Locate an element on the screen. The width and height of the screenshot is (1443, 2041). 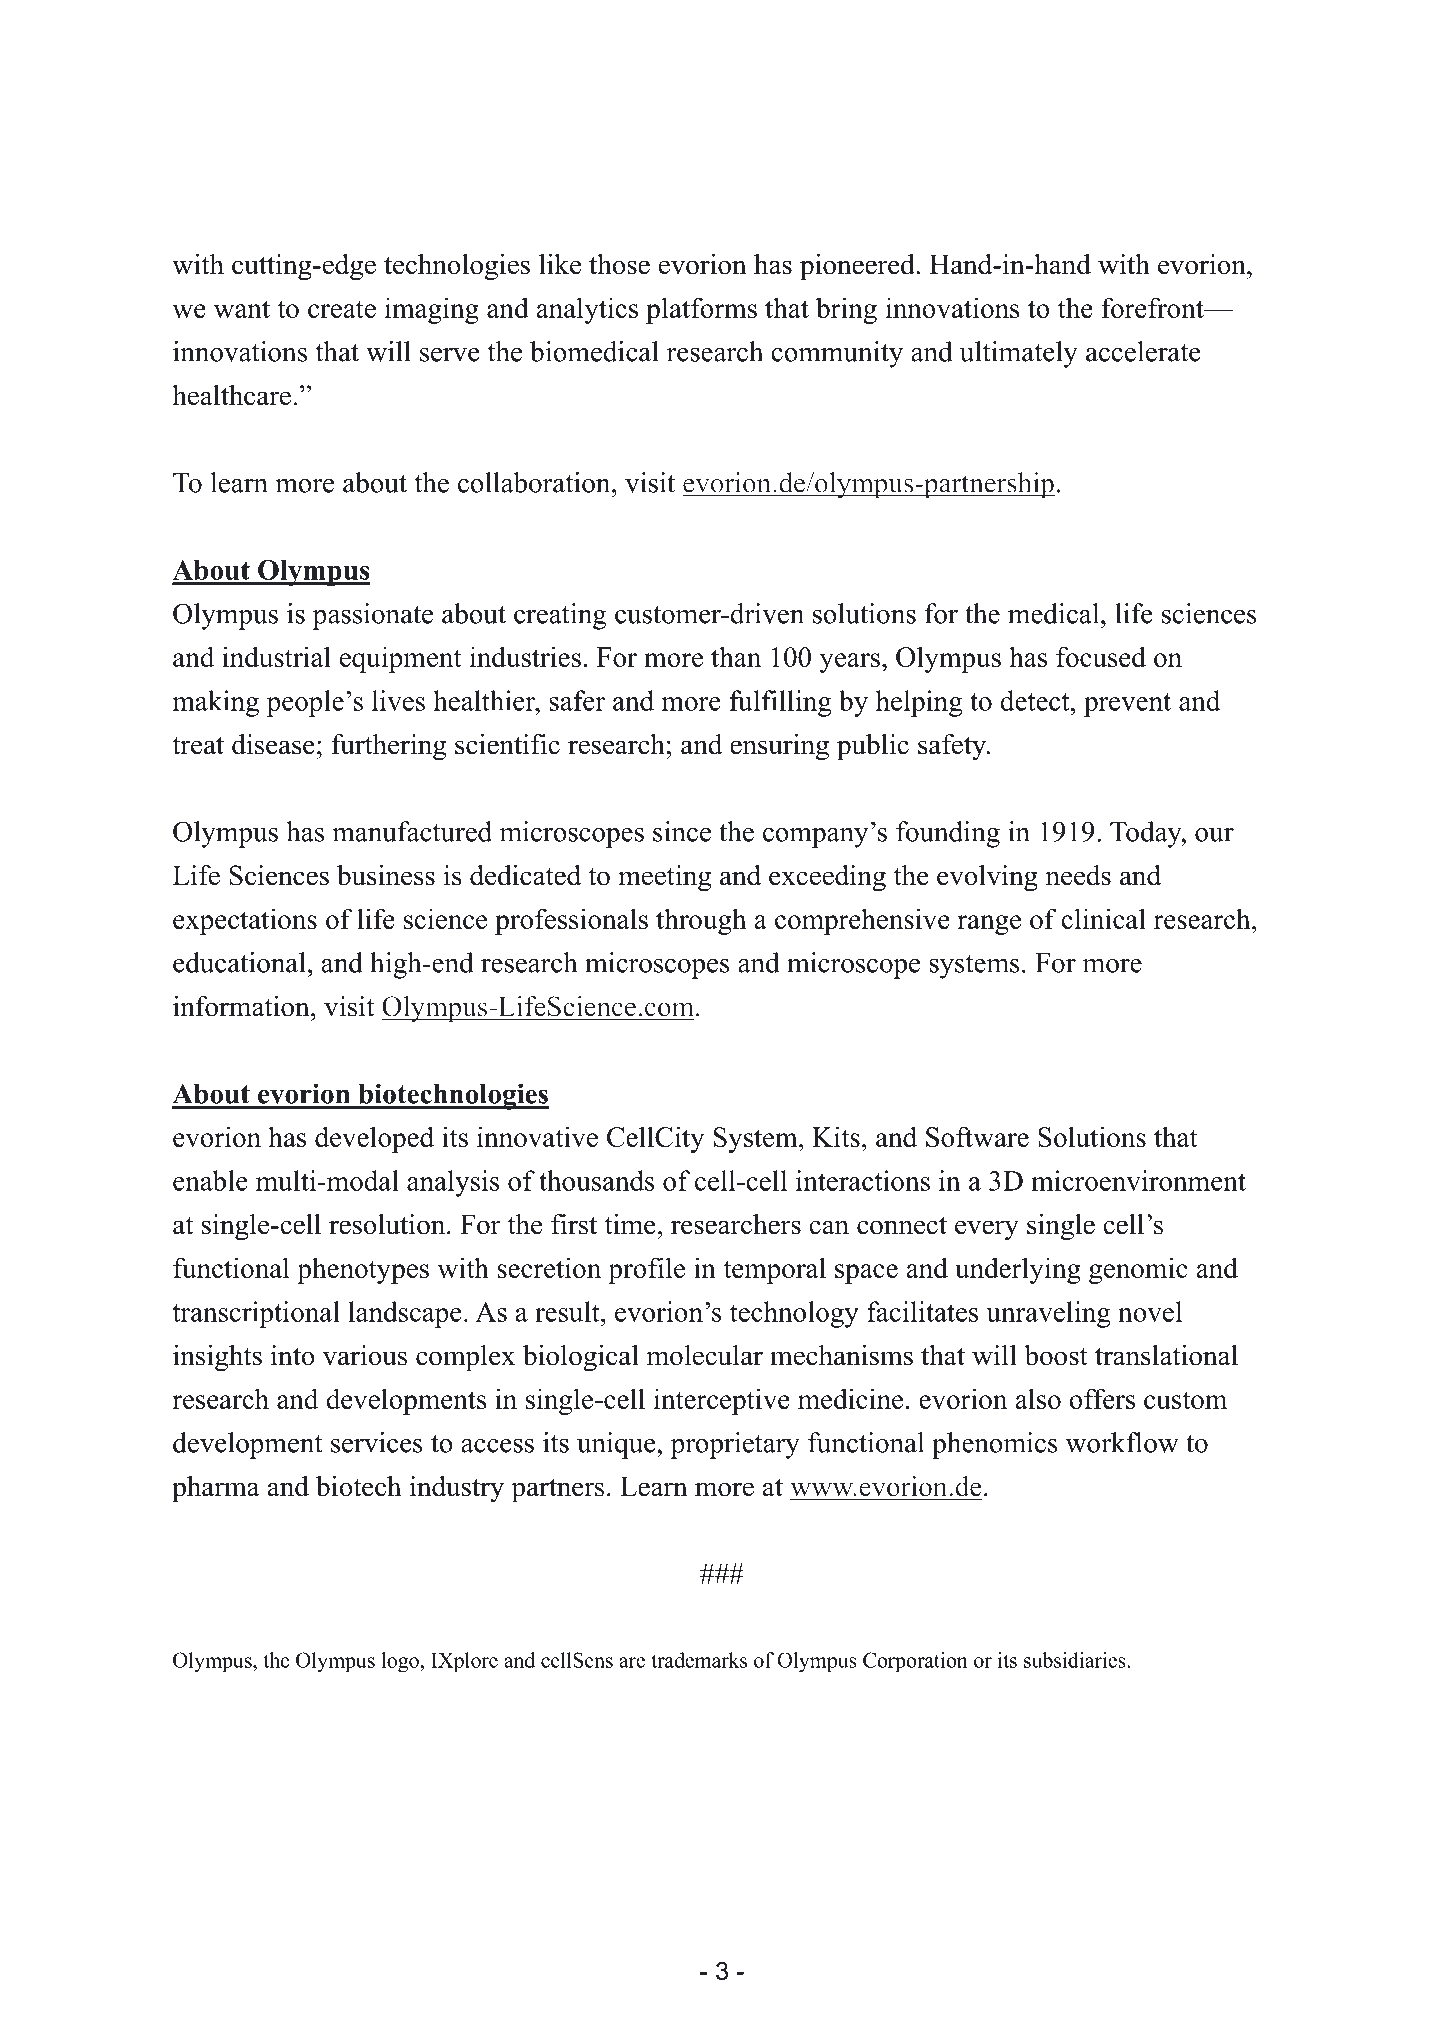
prevent is located at coordinates (1127, 705).
